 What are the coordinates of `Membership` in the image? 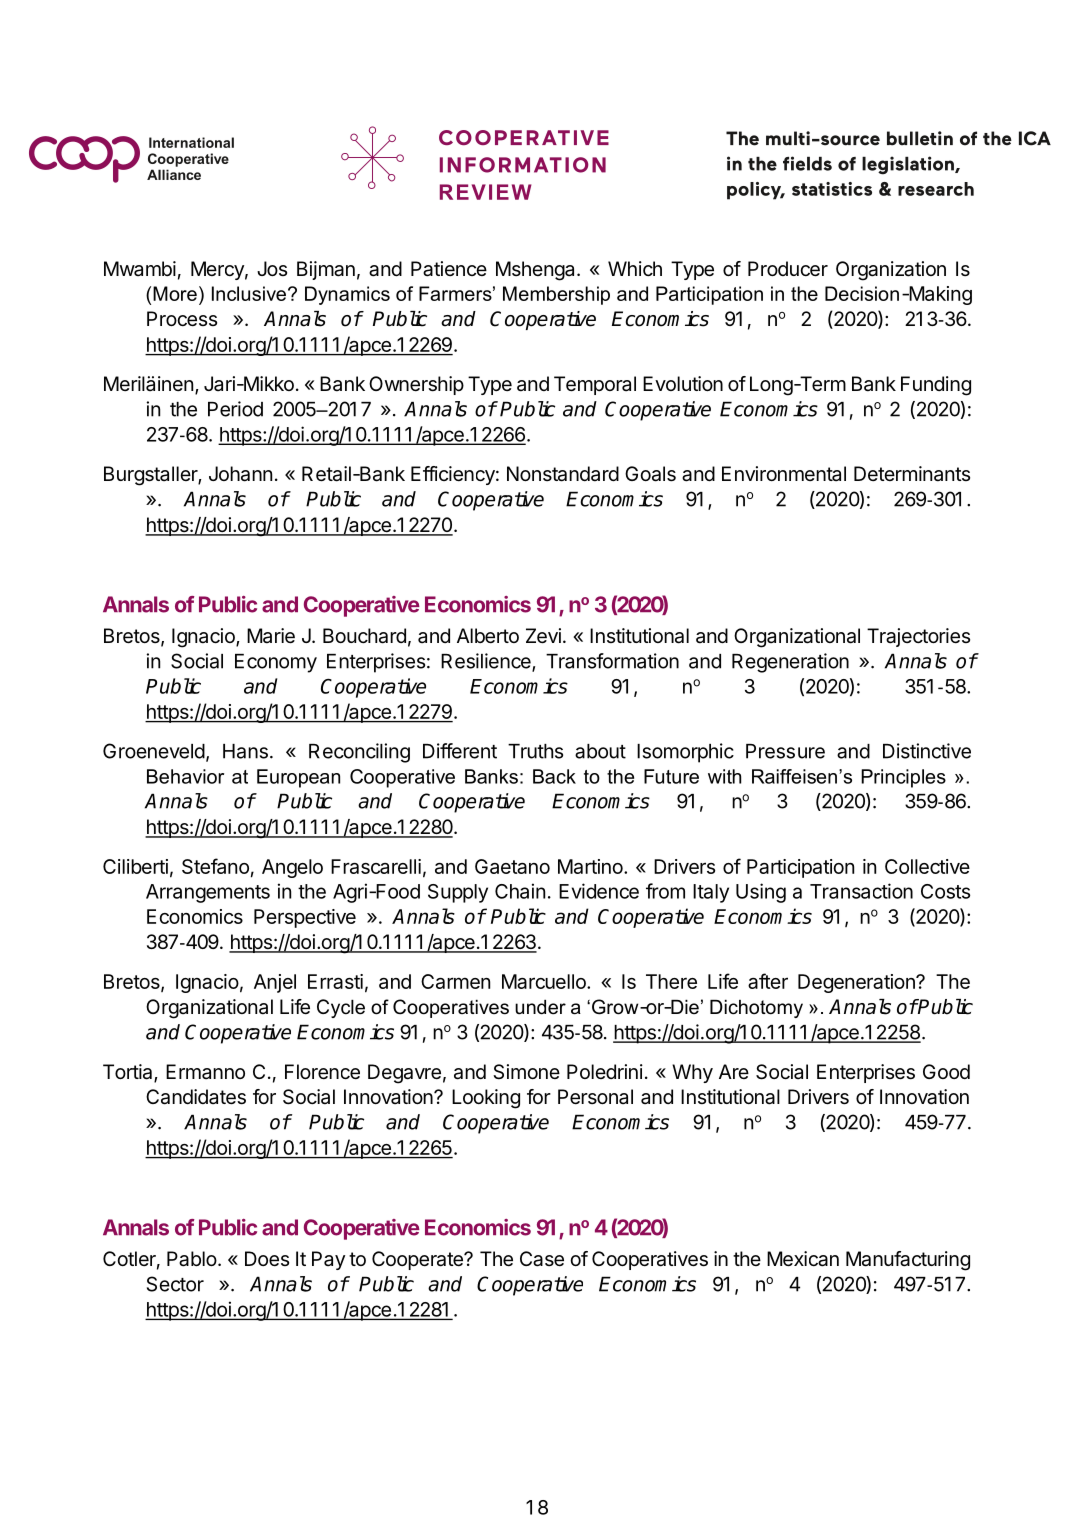 It's located at (556, 295).
